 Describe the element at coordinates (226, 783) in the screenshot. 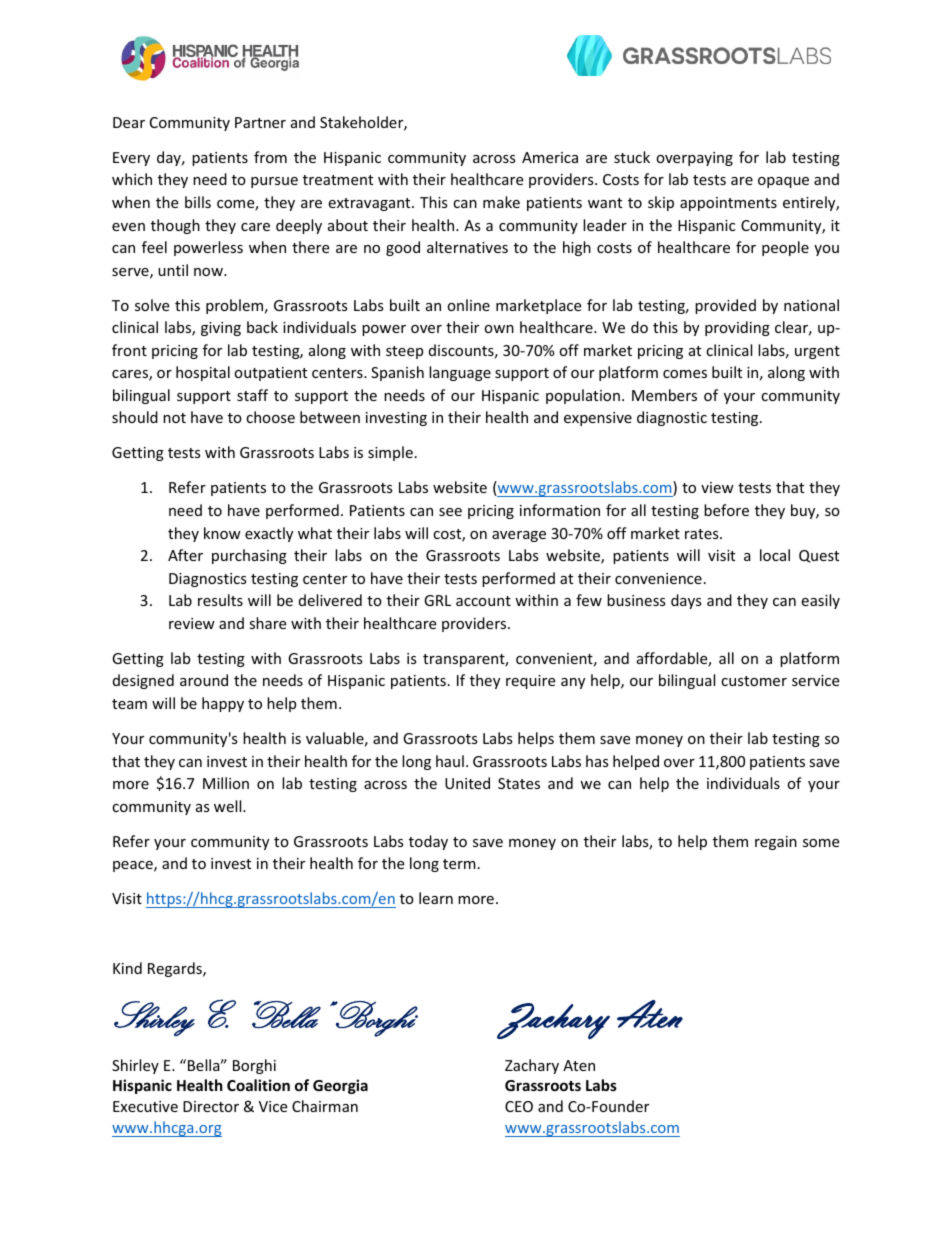

I see `Million` at that location.
